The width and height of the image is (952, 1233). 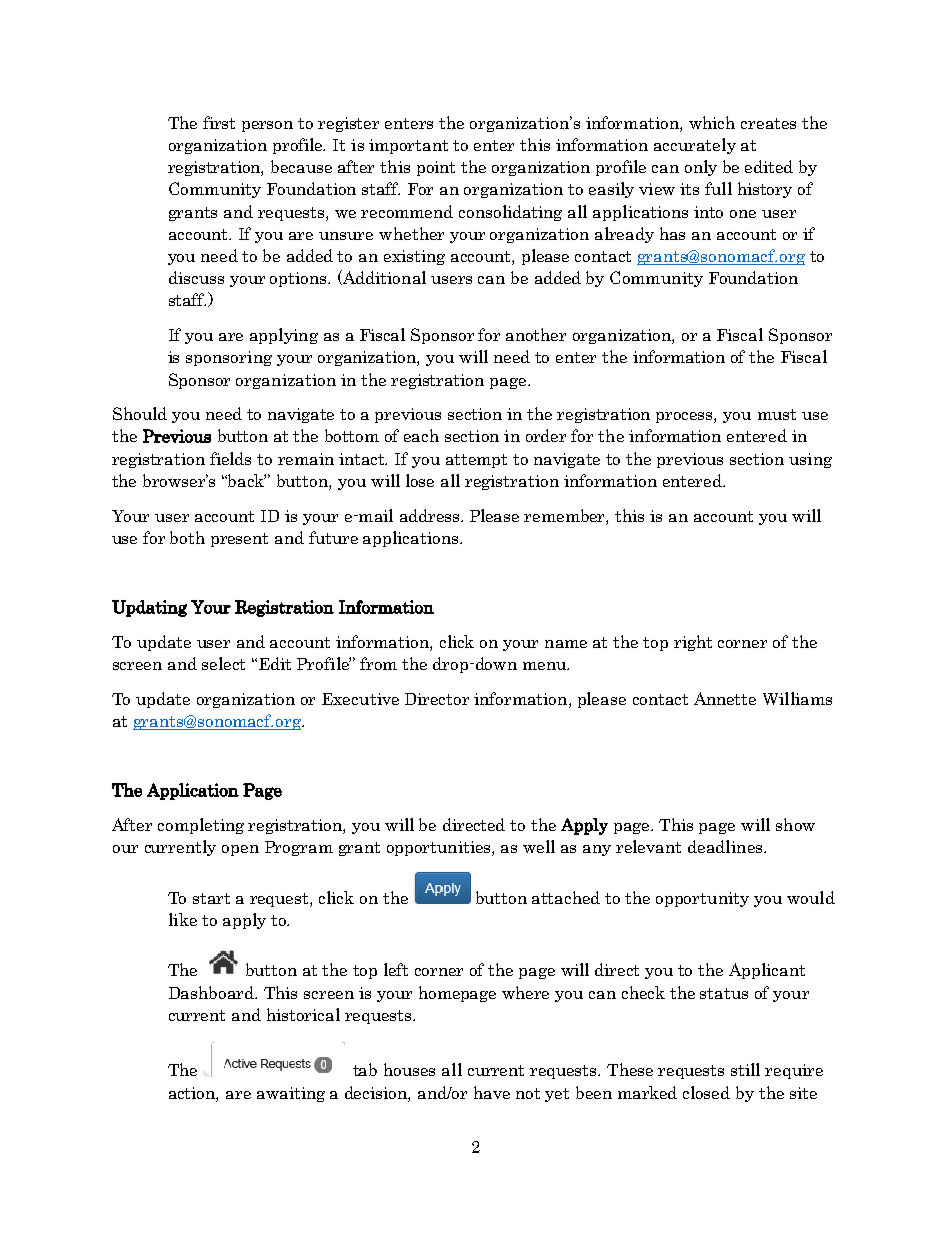 I want to click on first, so click(x=219, y=122).
